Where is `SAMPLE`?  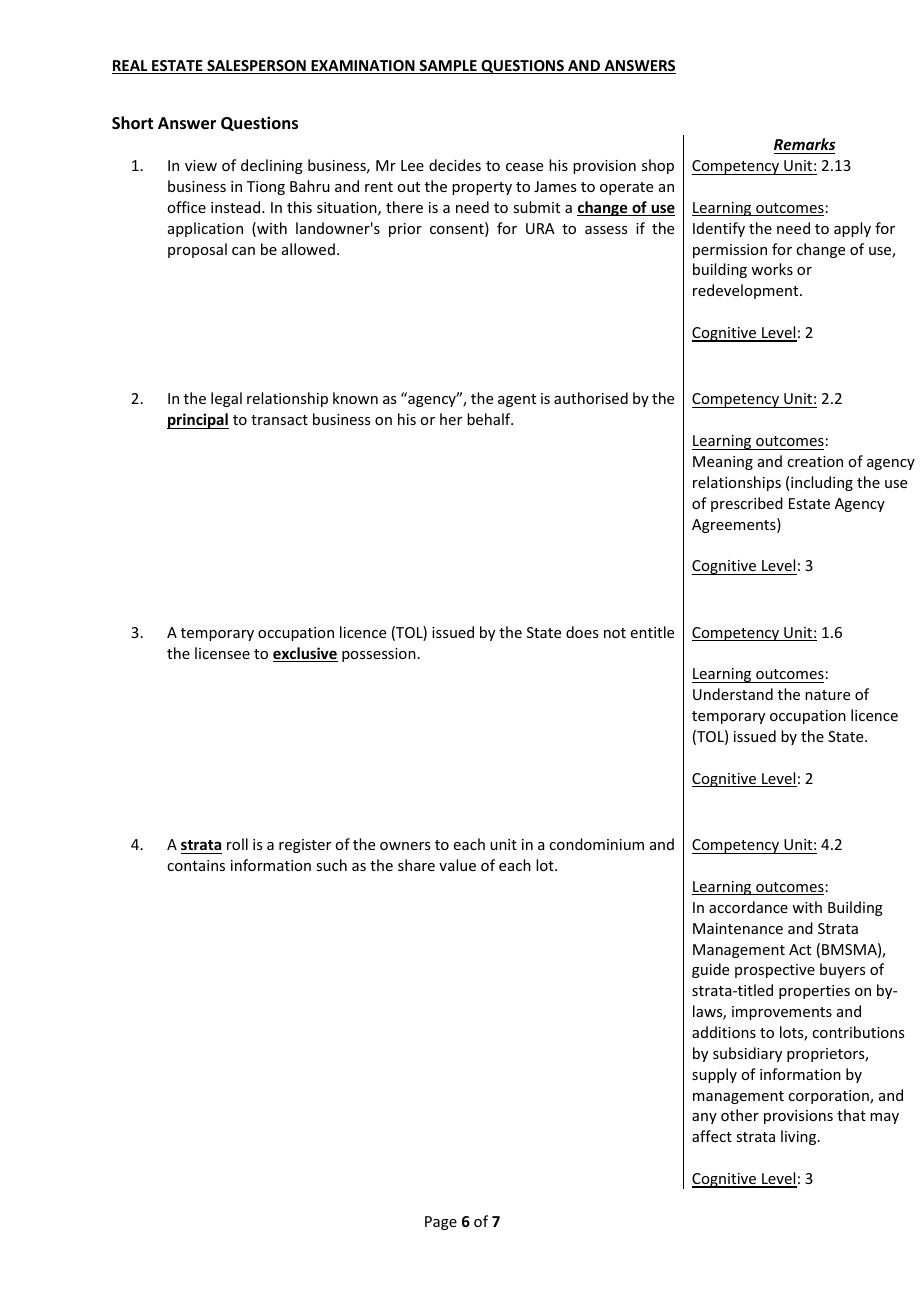 SAMPLE is located at coordinates (448, 67).
